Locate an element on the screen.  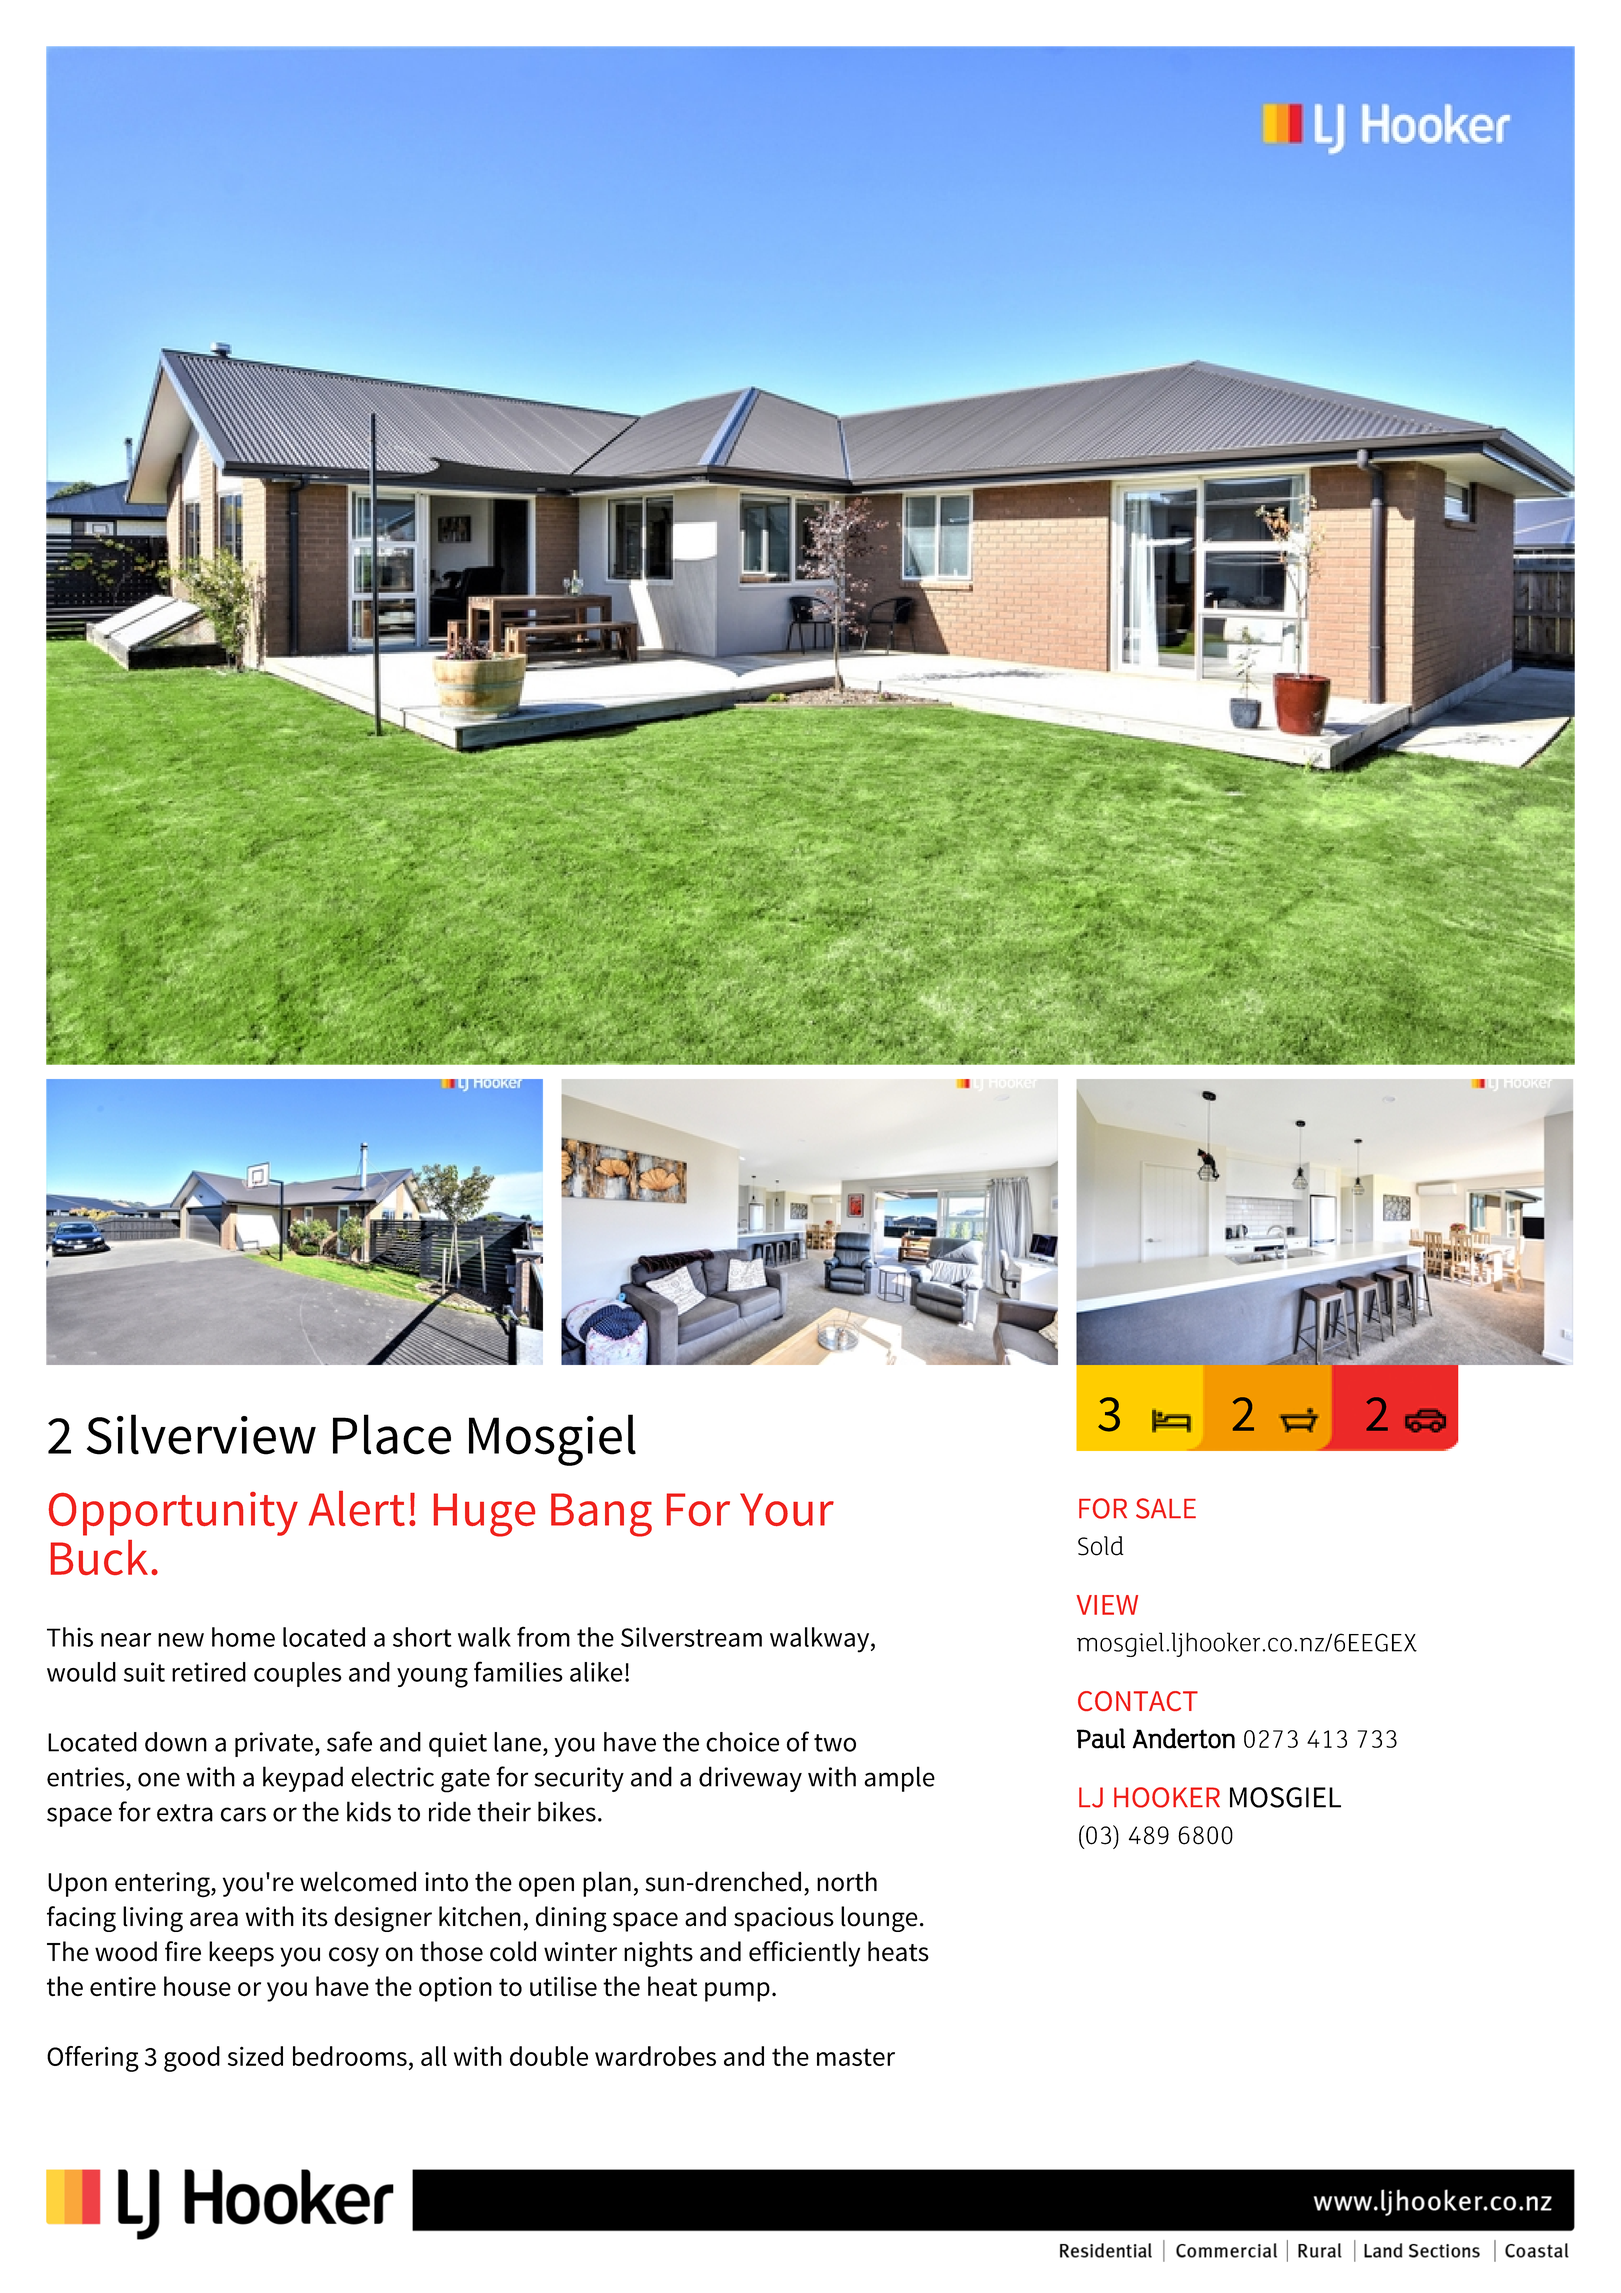
double is located at coordinates (549, 2056).
